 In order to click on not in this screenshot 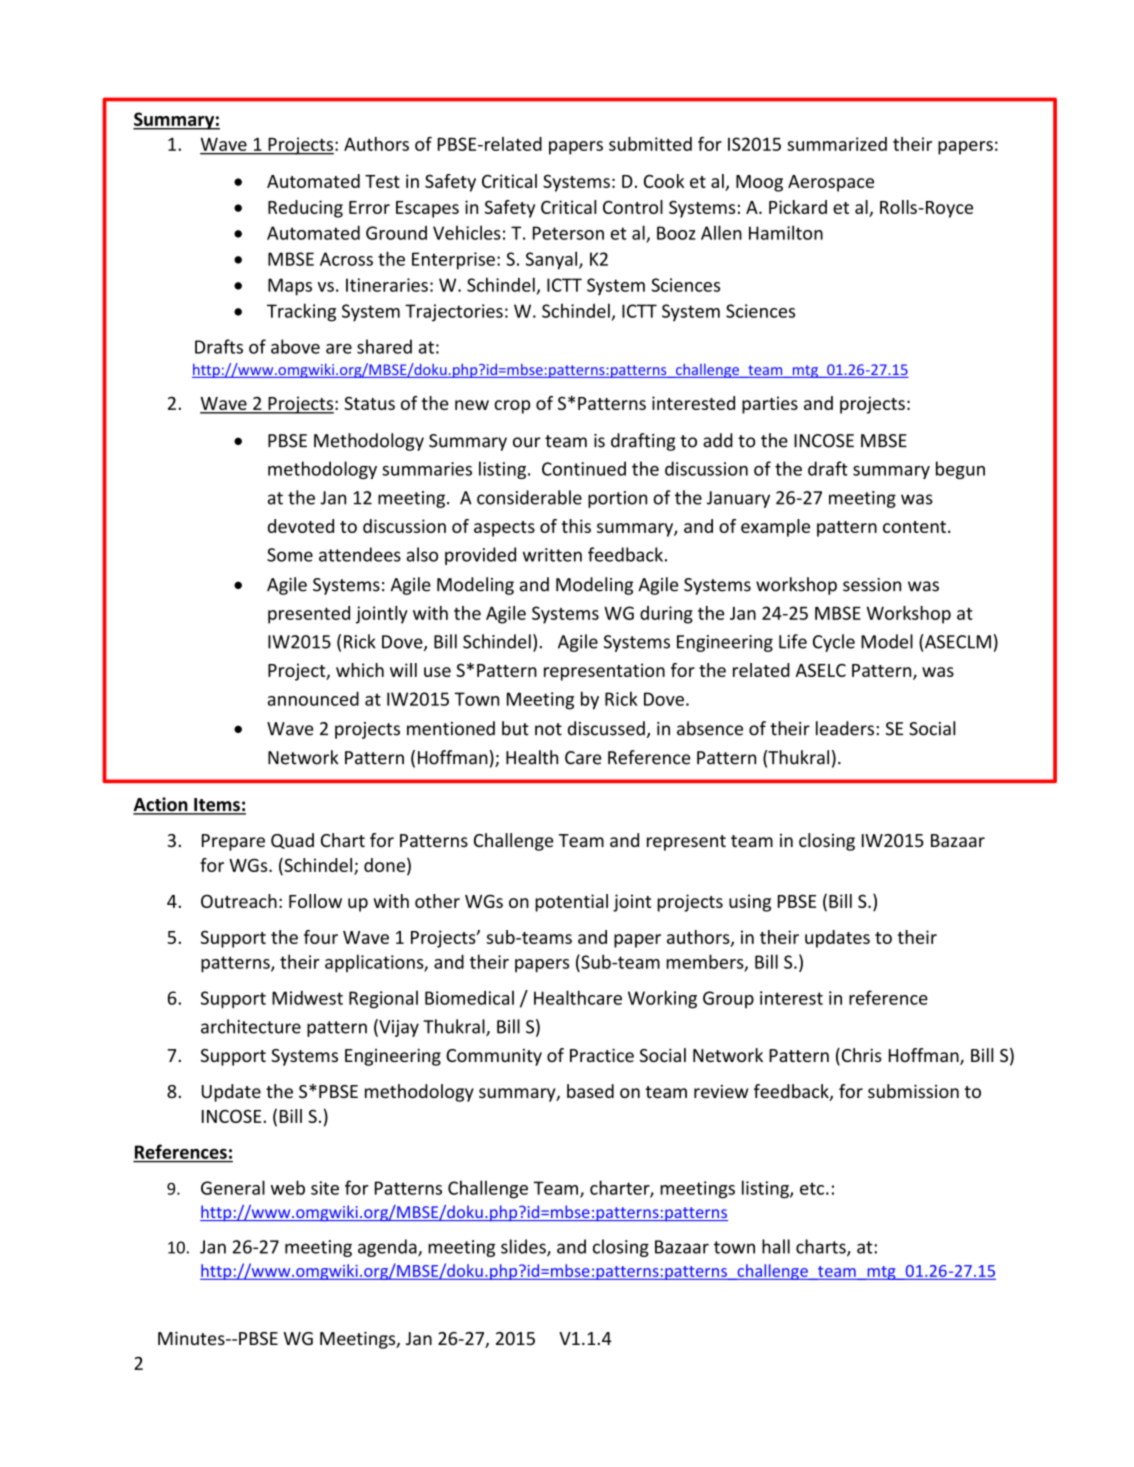, I will do `click(548, 729)`.
